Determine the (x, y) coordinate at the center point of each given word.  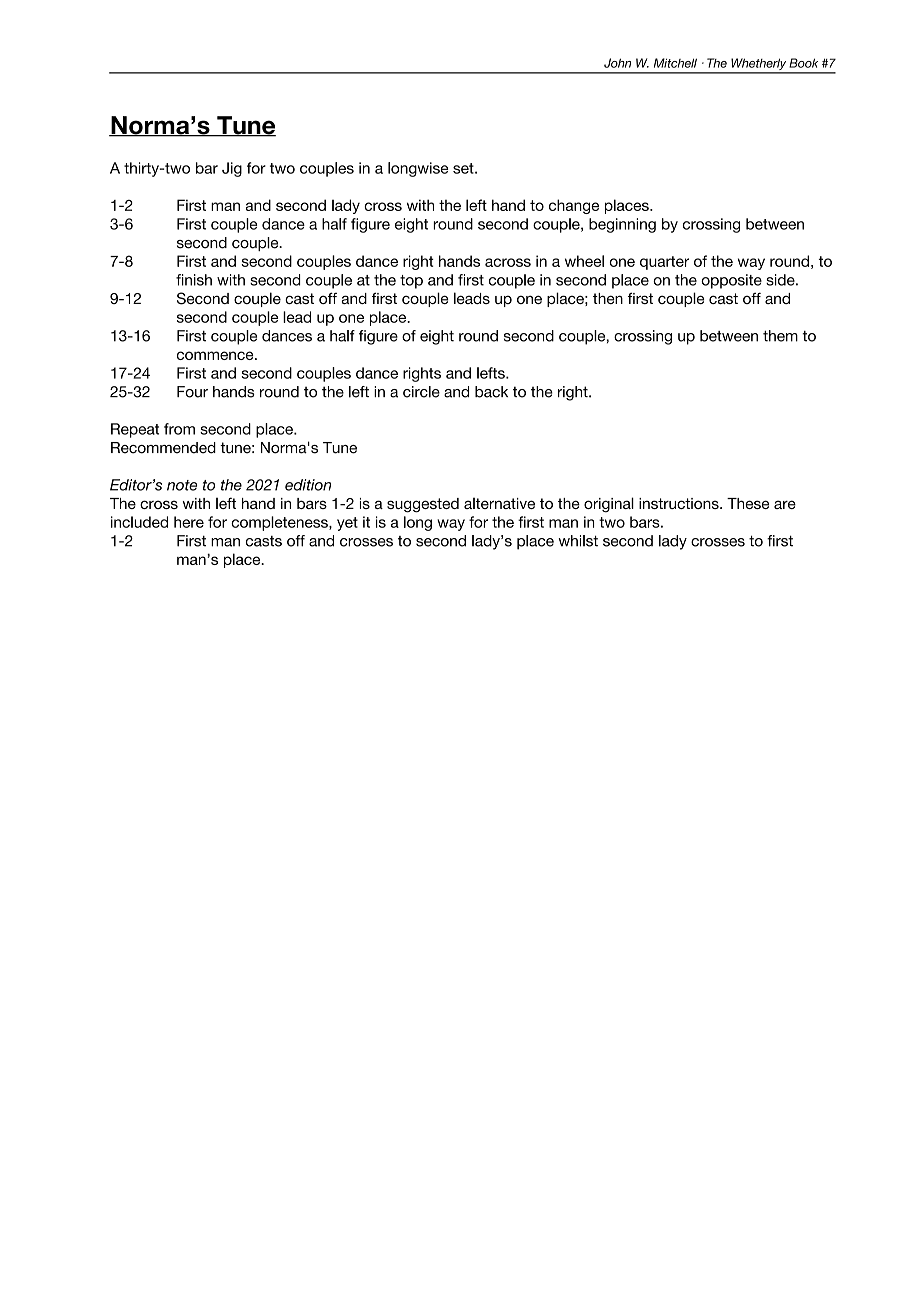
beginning (622, 225)
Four (192, 392)
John (617, 63)
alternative (499, 503)
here (189, 522)
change (574, 206)
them (780, 336)
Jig (232, 169)
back (491, 392)
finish (194, 280)
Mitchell (675, 63)
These (748, 503)
